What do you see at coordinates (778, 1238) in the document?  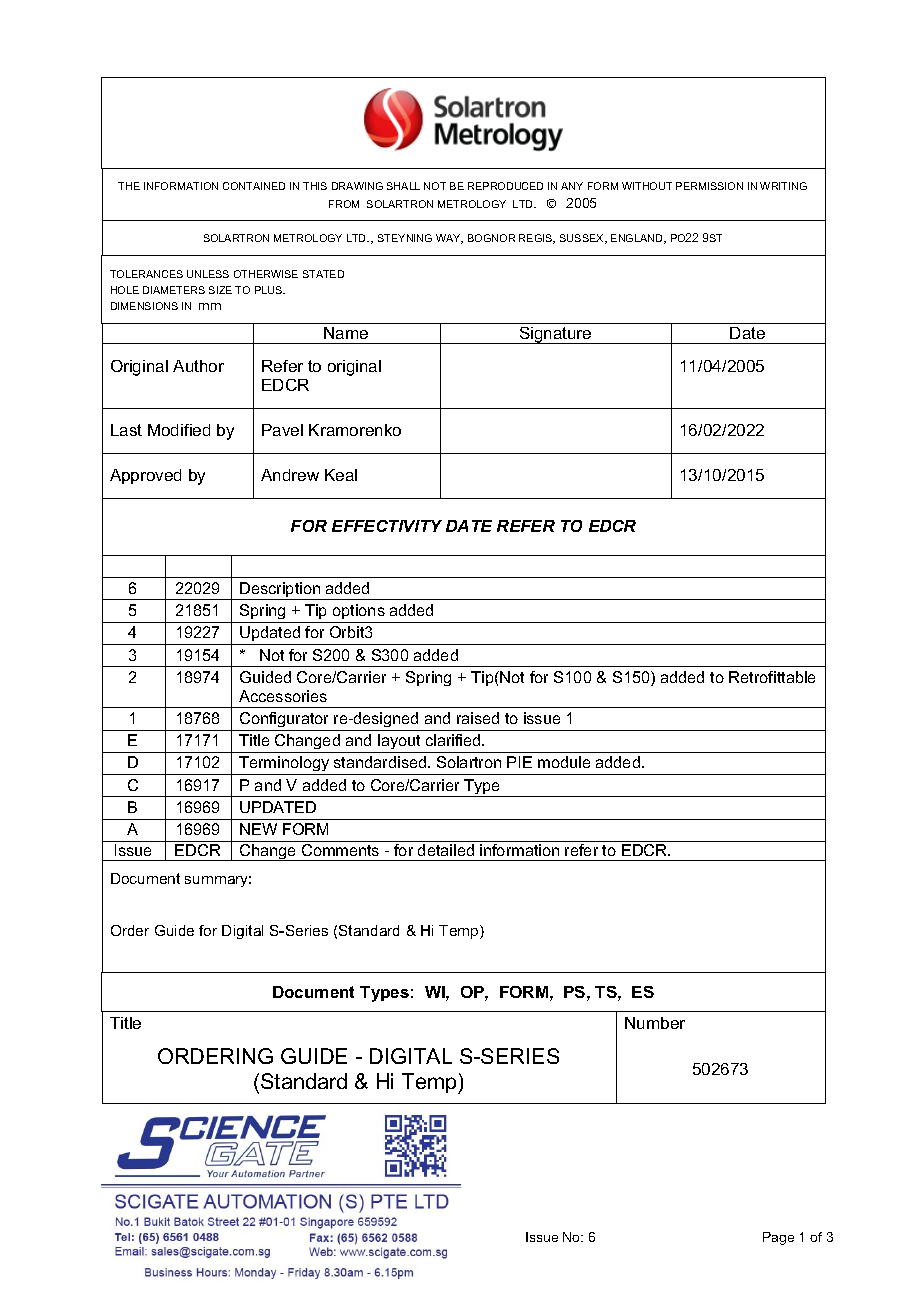 I see `Page` at bounding box center [778, 1238].
